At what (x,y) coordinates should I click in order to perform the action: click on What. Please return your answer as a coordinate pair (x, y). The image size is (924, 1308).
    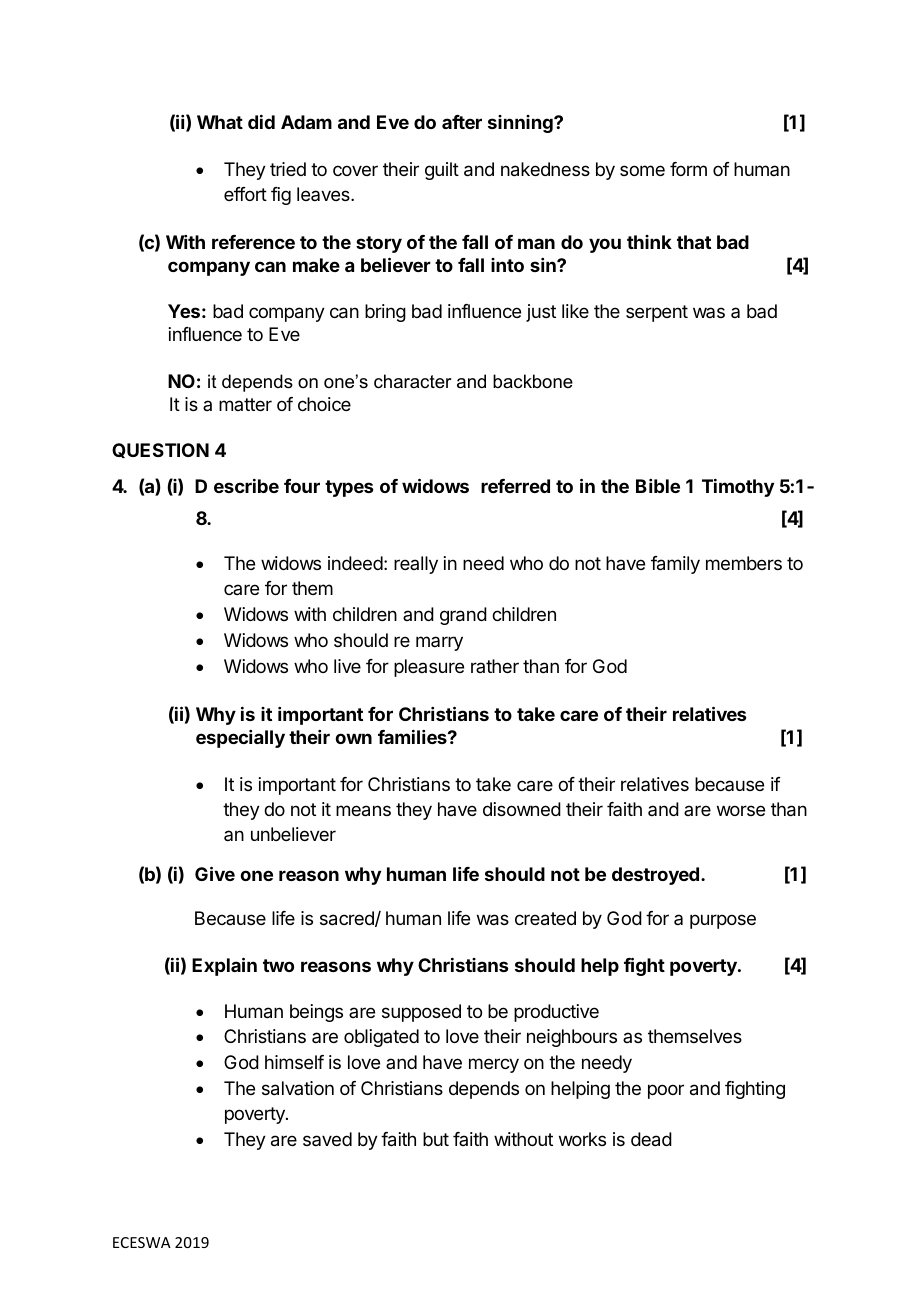
    Looking at the image, I should click on (220, 122).
